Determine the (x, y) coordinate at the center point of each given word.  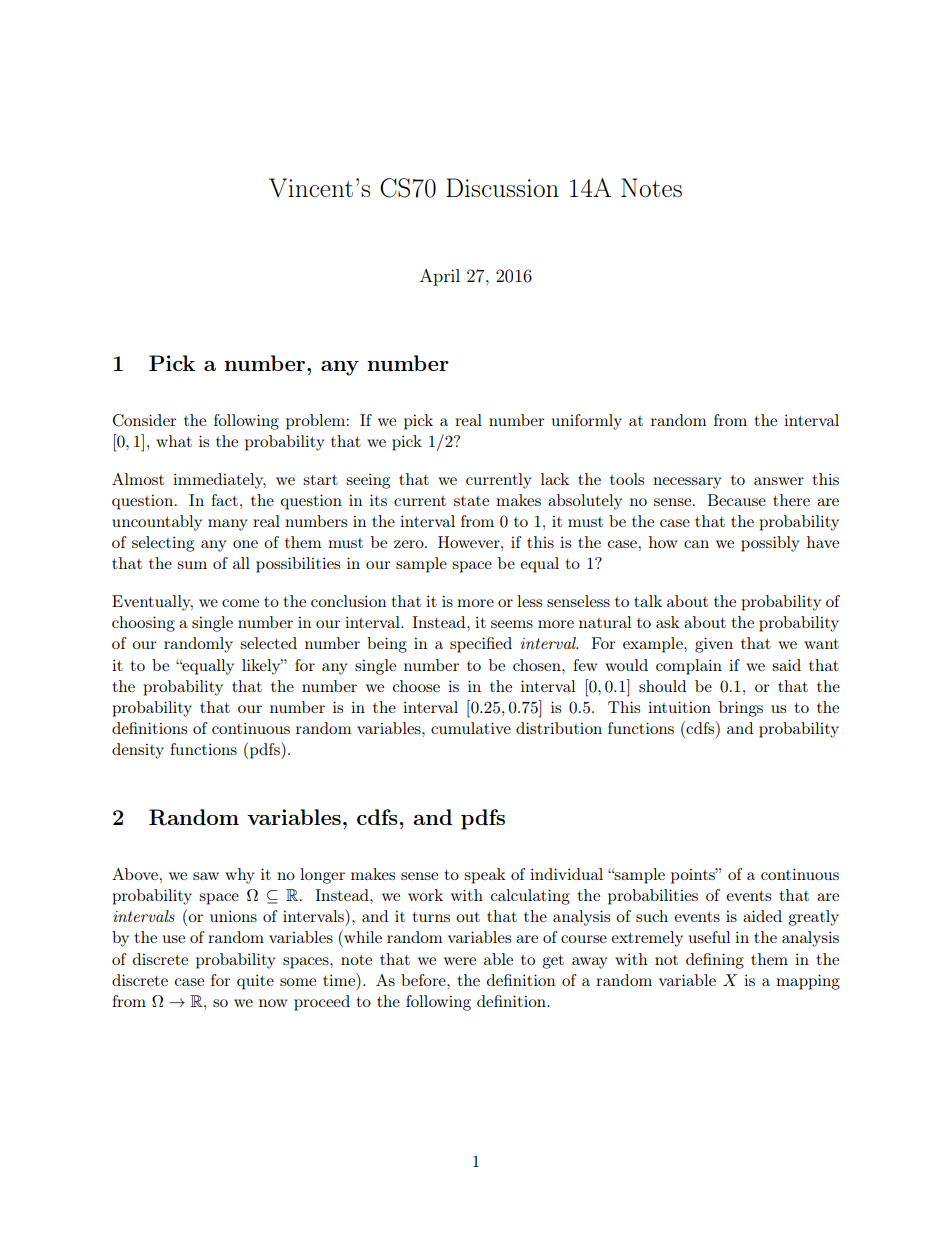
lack (555, 479)
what (174, 441)
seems (512, 624)
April (440, 277)
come (240, 603)
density (138, 751)
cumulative (471, 728)
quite (255, 982)
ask (668, 622)
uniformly (587, 422)
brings (741, 709)
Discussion (502, 187)
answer (779, 481)
